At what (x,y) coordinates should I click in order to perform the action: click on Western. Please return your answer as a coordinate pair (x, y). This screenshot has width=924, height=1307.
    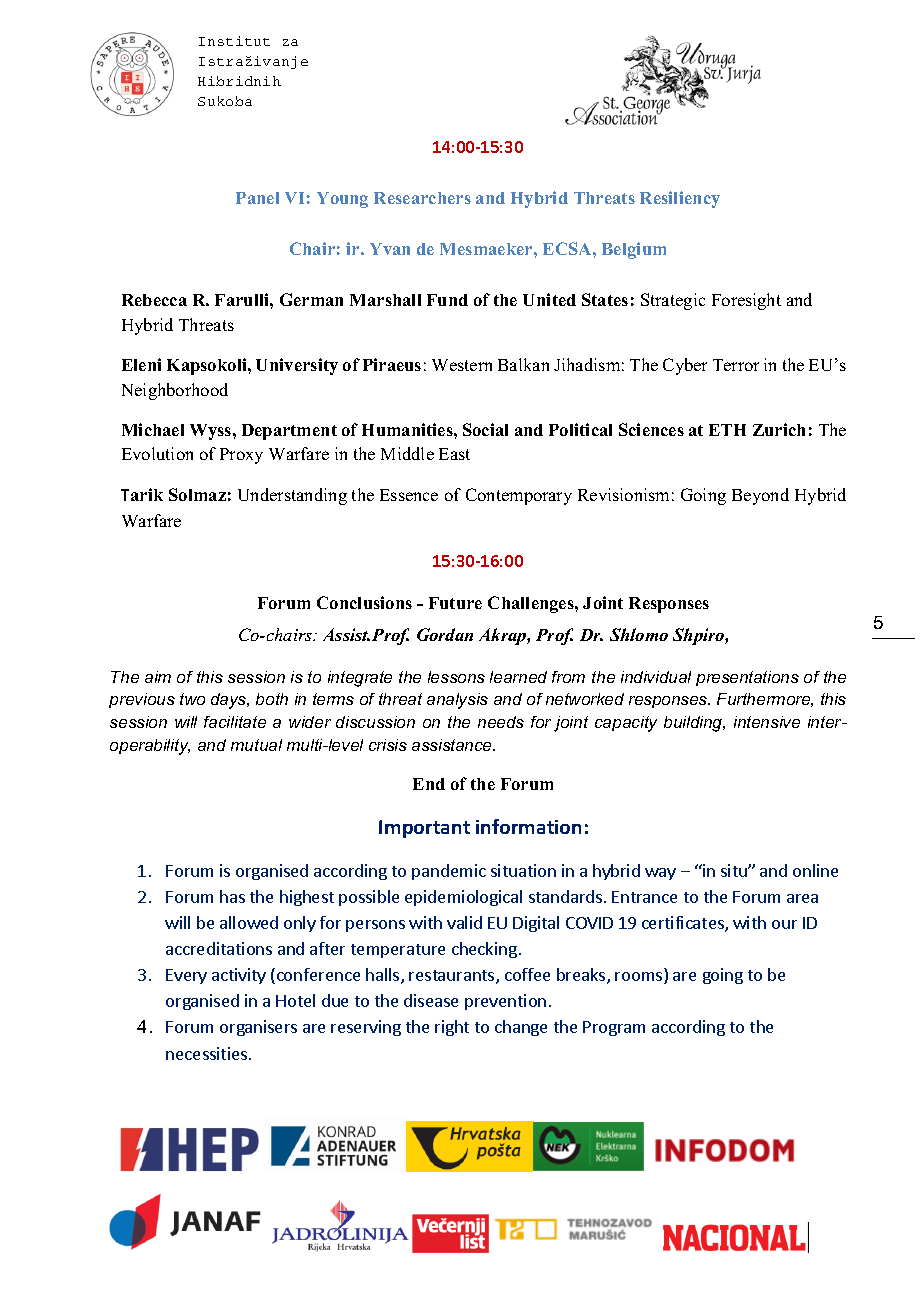
    Looking at the image, I should click on (462, 365).
